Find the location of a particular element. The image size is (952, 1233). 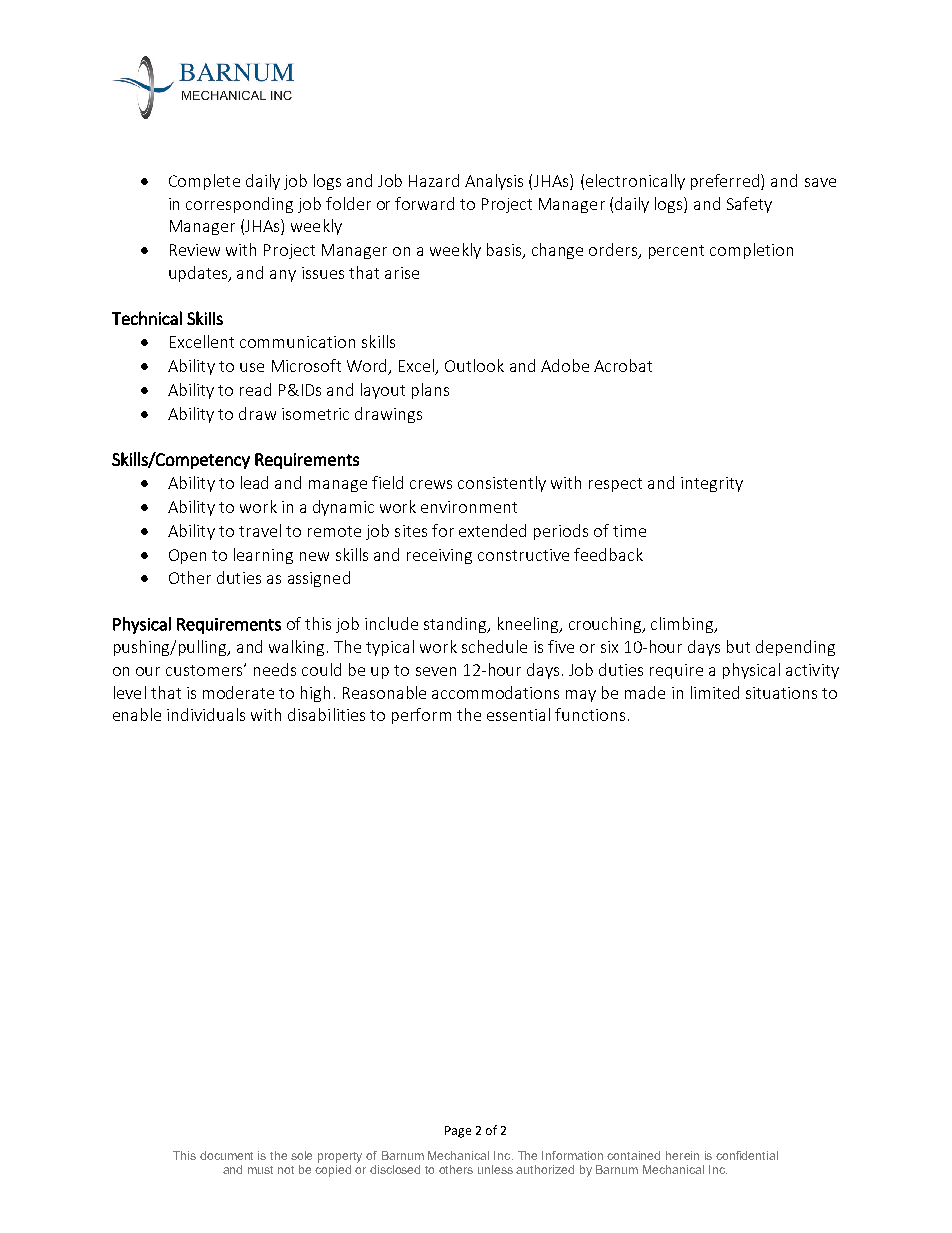

document is located at coordinates (226, 1155).
